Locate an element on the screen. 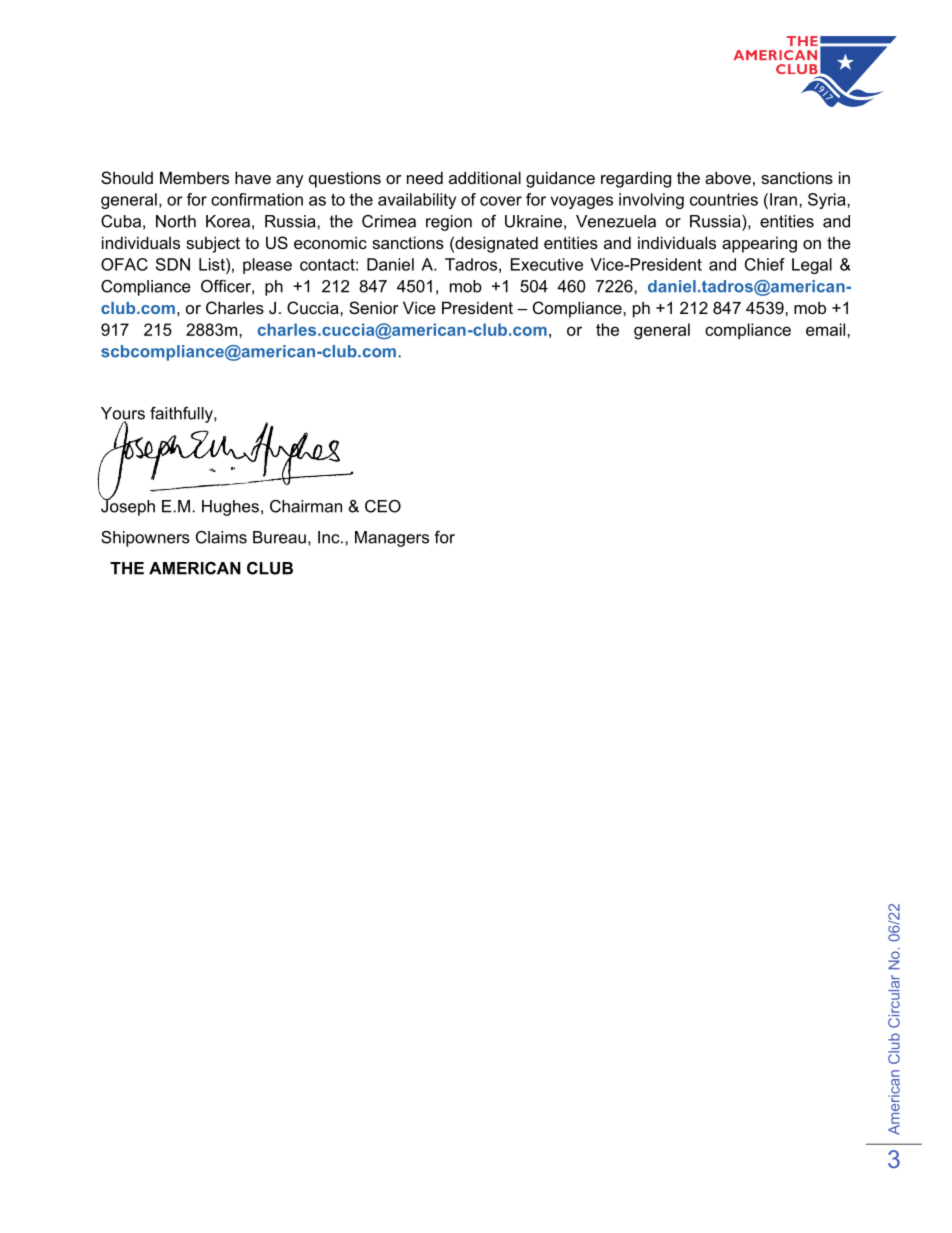  Chairman is located at coordinates (306, 506).
